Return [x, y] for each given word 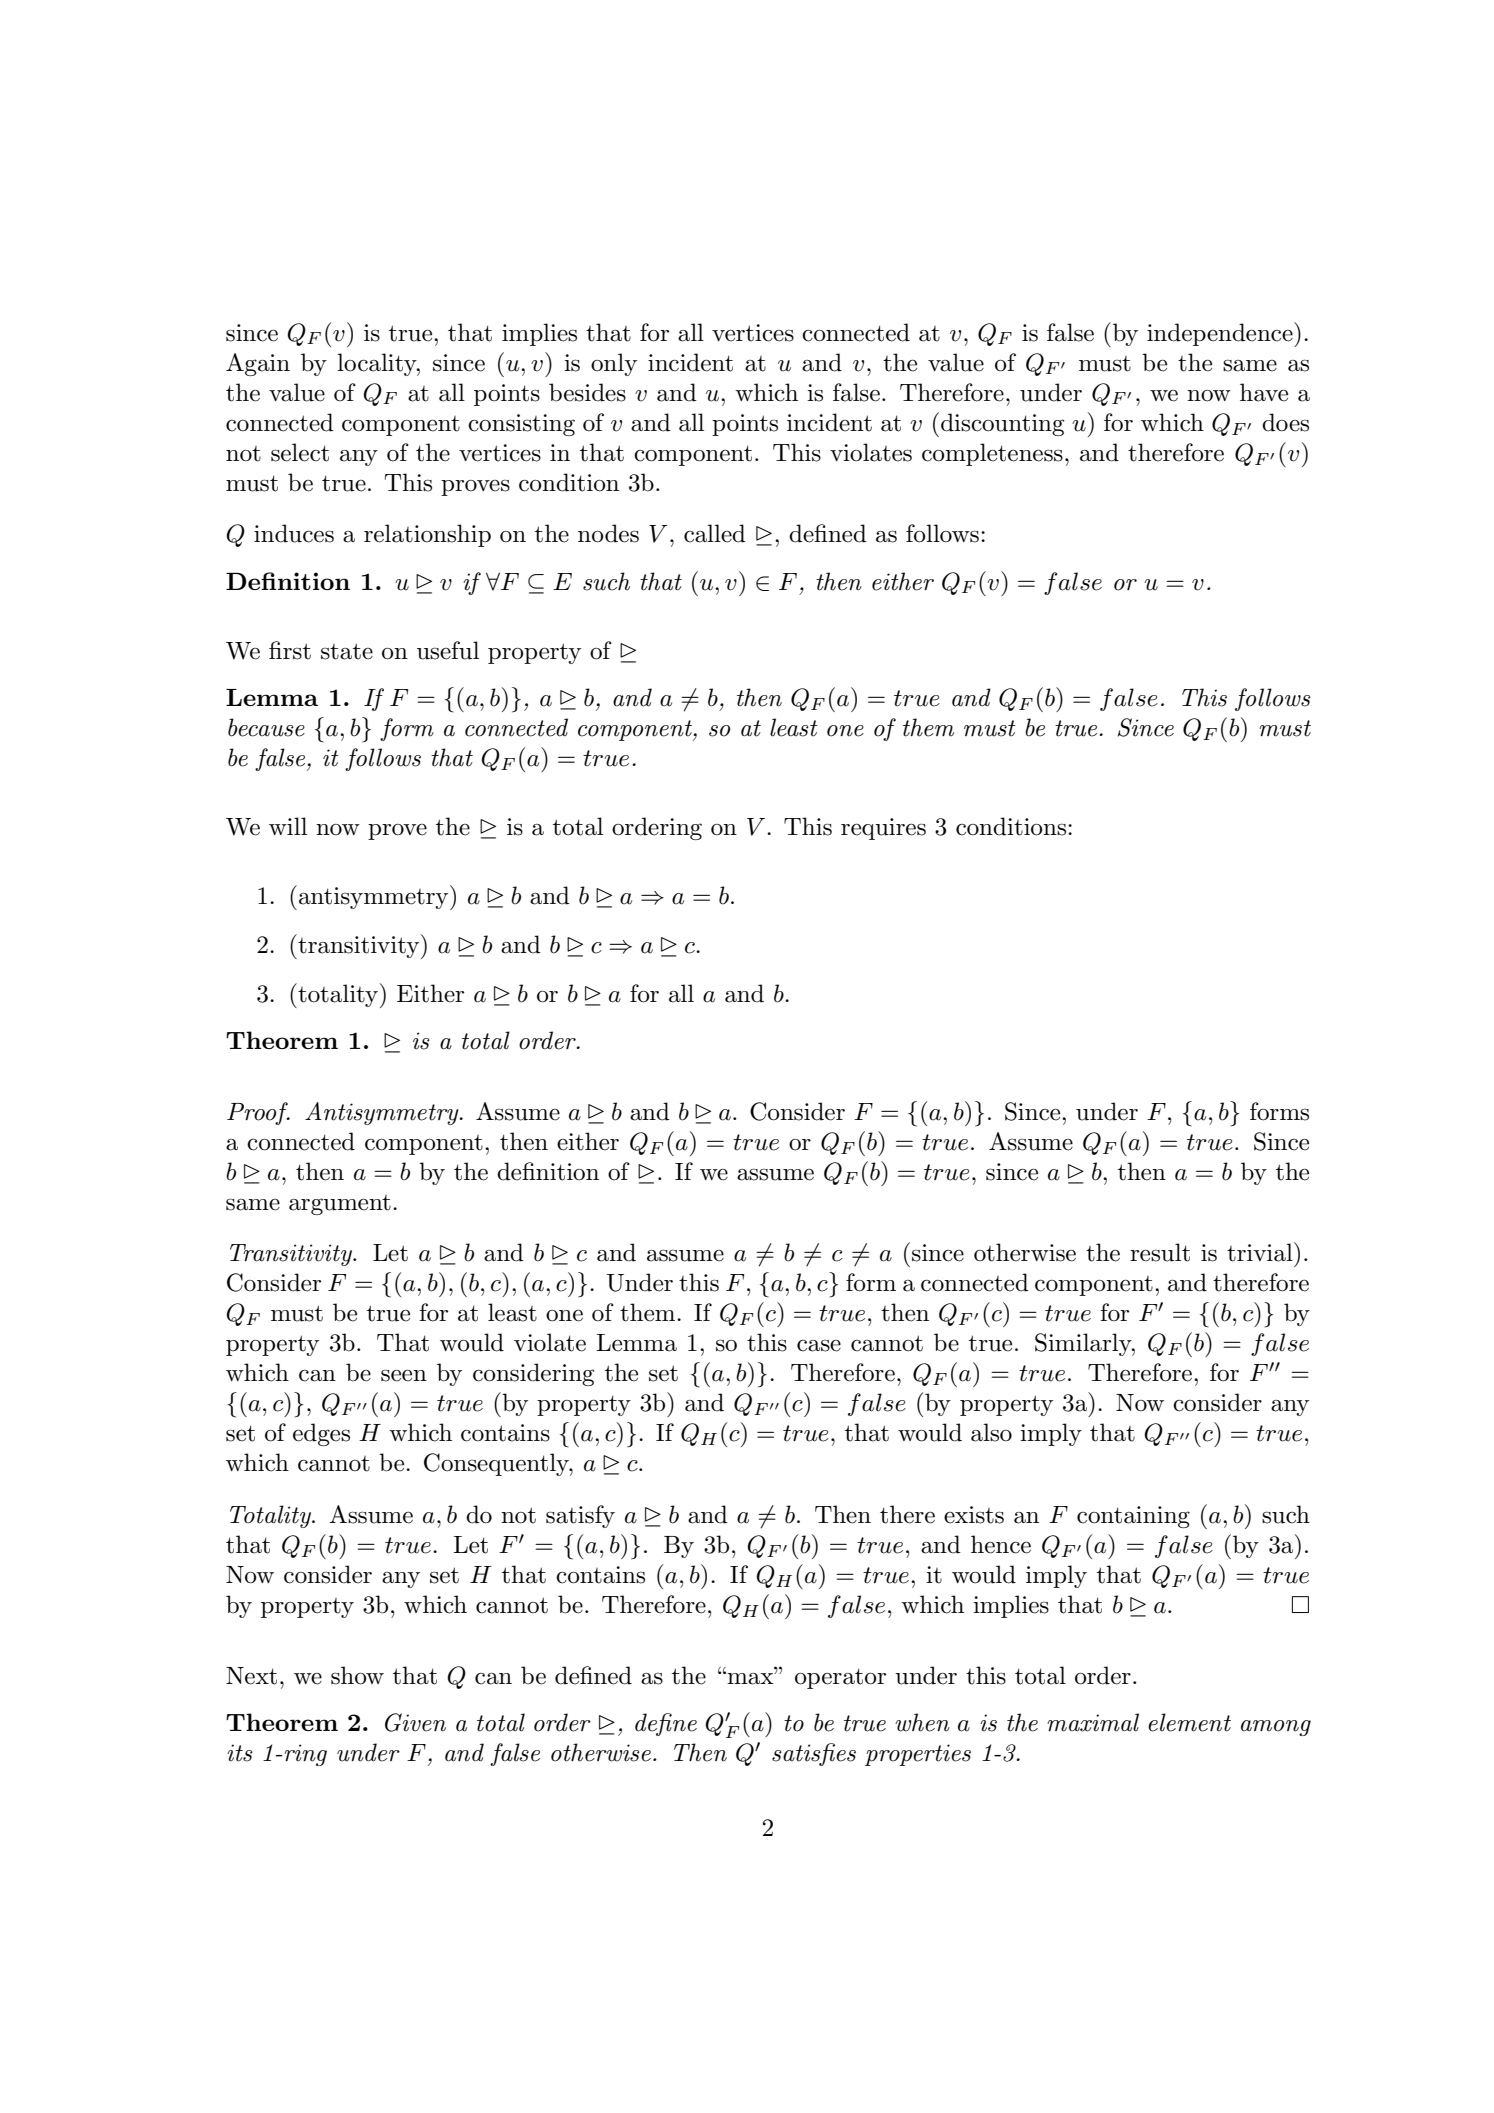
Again [258, 364]
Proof [258, 1113]
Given [415, 1722]
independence [1221, 334]
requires [883, 829]
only [614, 364]
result [1160, 1252]
